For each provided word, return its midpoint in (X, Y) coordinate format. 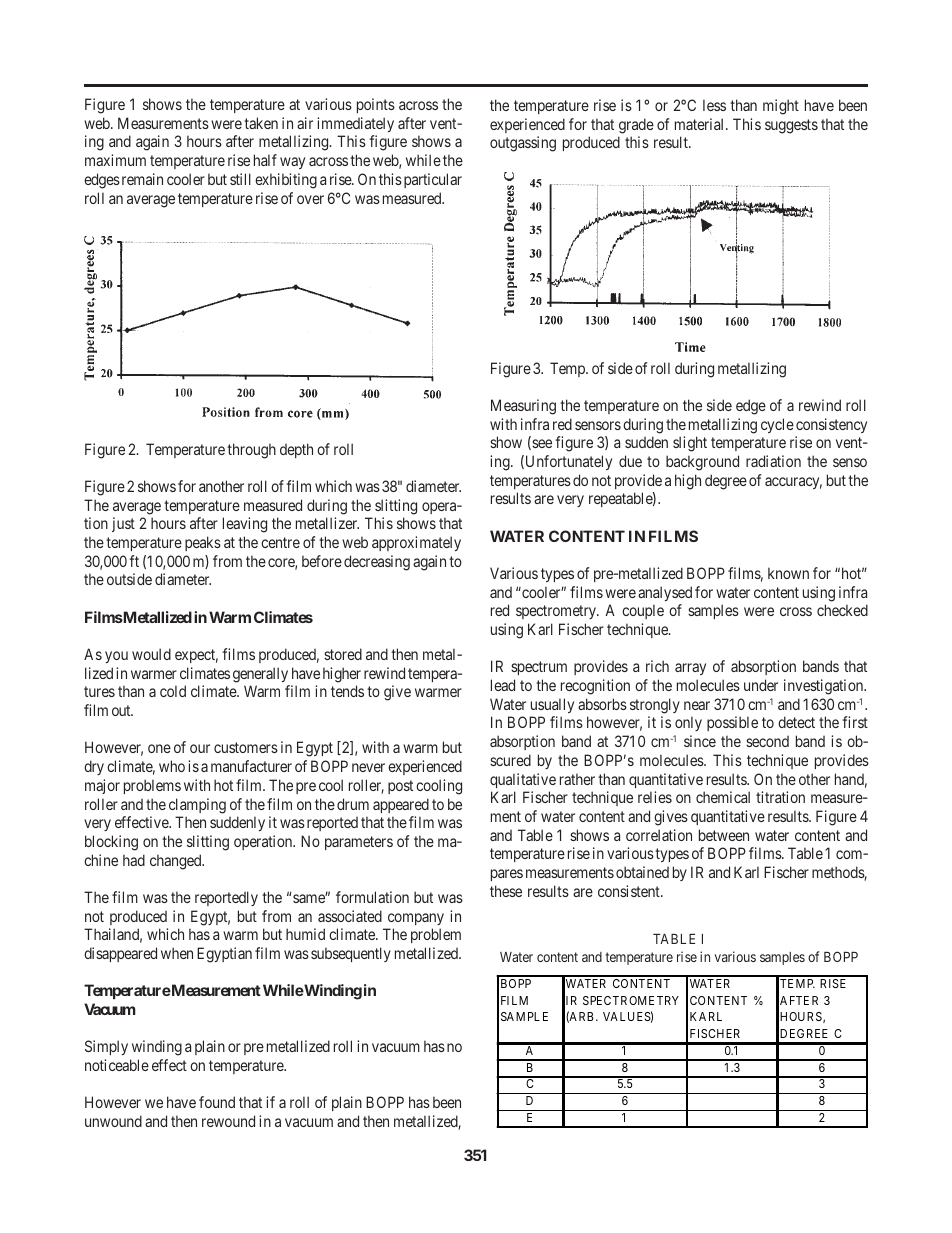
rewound (228, 1121)
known (788, 573)
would (151, 654)
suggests (791, 126)
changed (177, 862)
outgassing (523, 144)
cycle (777, 425)
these (506, 891)
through (251, 451)
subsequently (351, 954)
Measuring (523, 407)
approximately (416, 543)
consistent (630, 891)
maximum (115, 160)
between (724, 835)
